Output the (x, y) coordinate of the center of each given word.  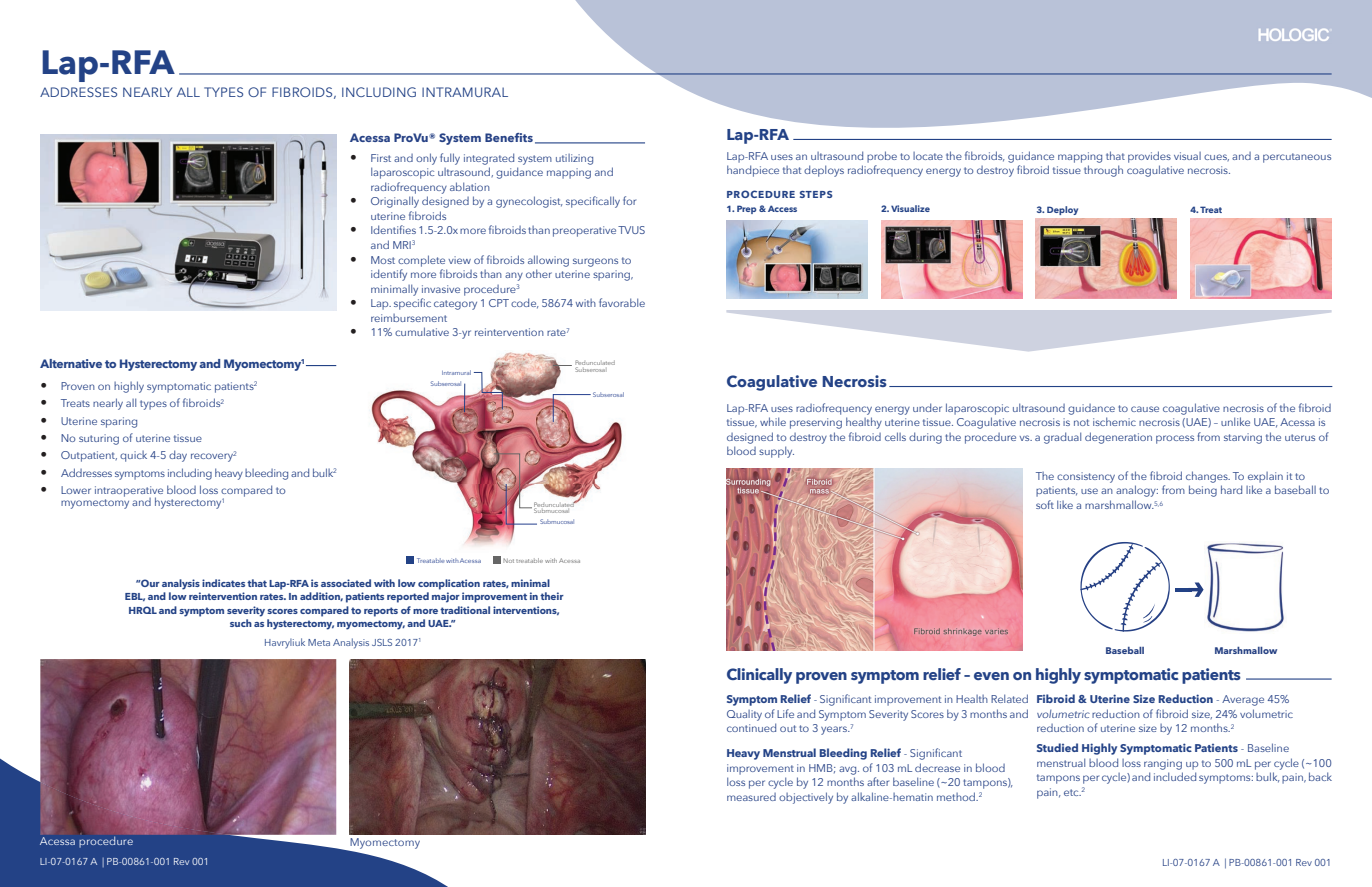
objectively (806, 798)
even (991, 676)
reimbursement (409, 318)
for (629, 200)
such (241, 623)
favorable (622, 302)
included (1175, 776)
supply (776, 452)
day (178, 456)
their (552, 596)
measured (751, 797)
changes (1208, 477)
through (1103, 171)
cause (1145, 409)
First (381, 158)
